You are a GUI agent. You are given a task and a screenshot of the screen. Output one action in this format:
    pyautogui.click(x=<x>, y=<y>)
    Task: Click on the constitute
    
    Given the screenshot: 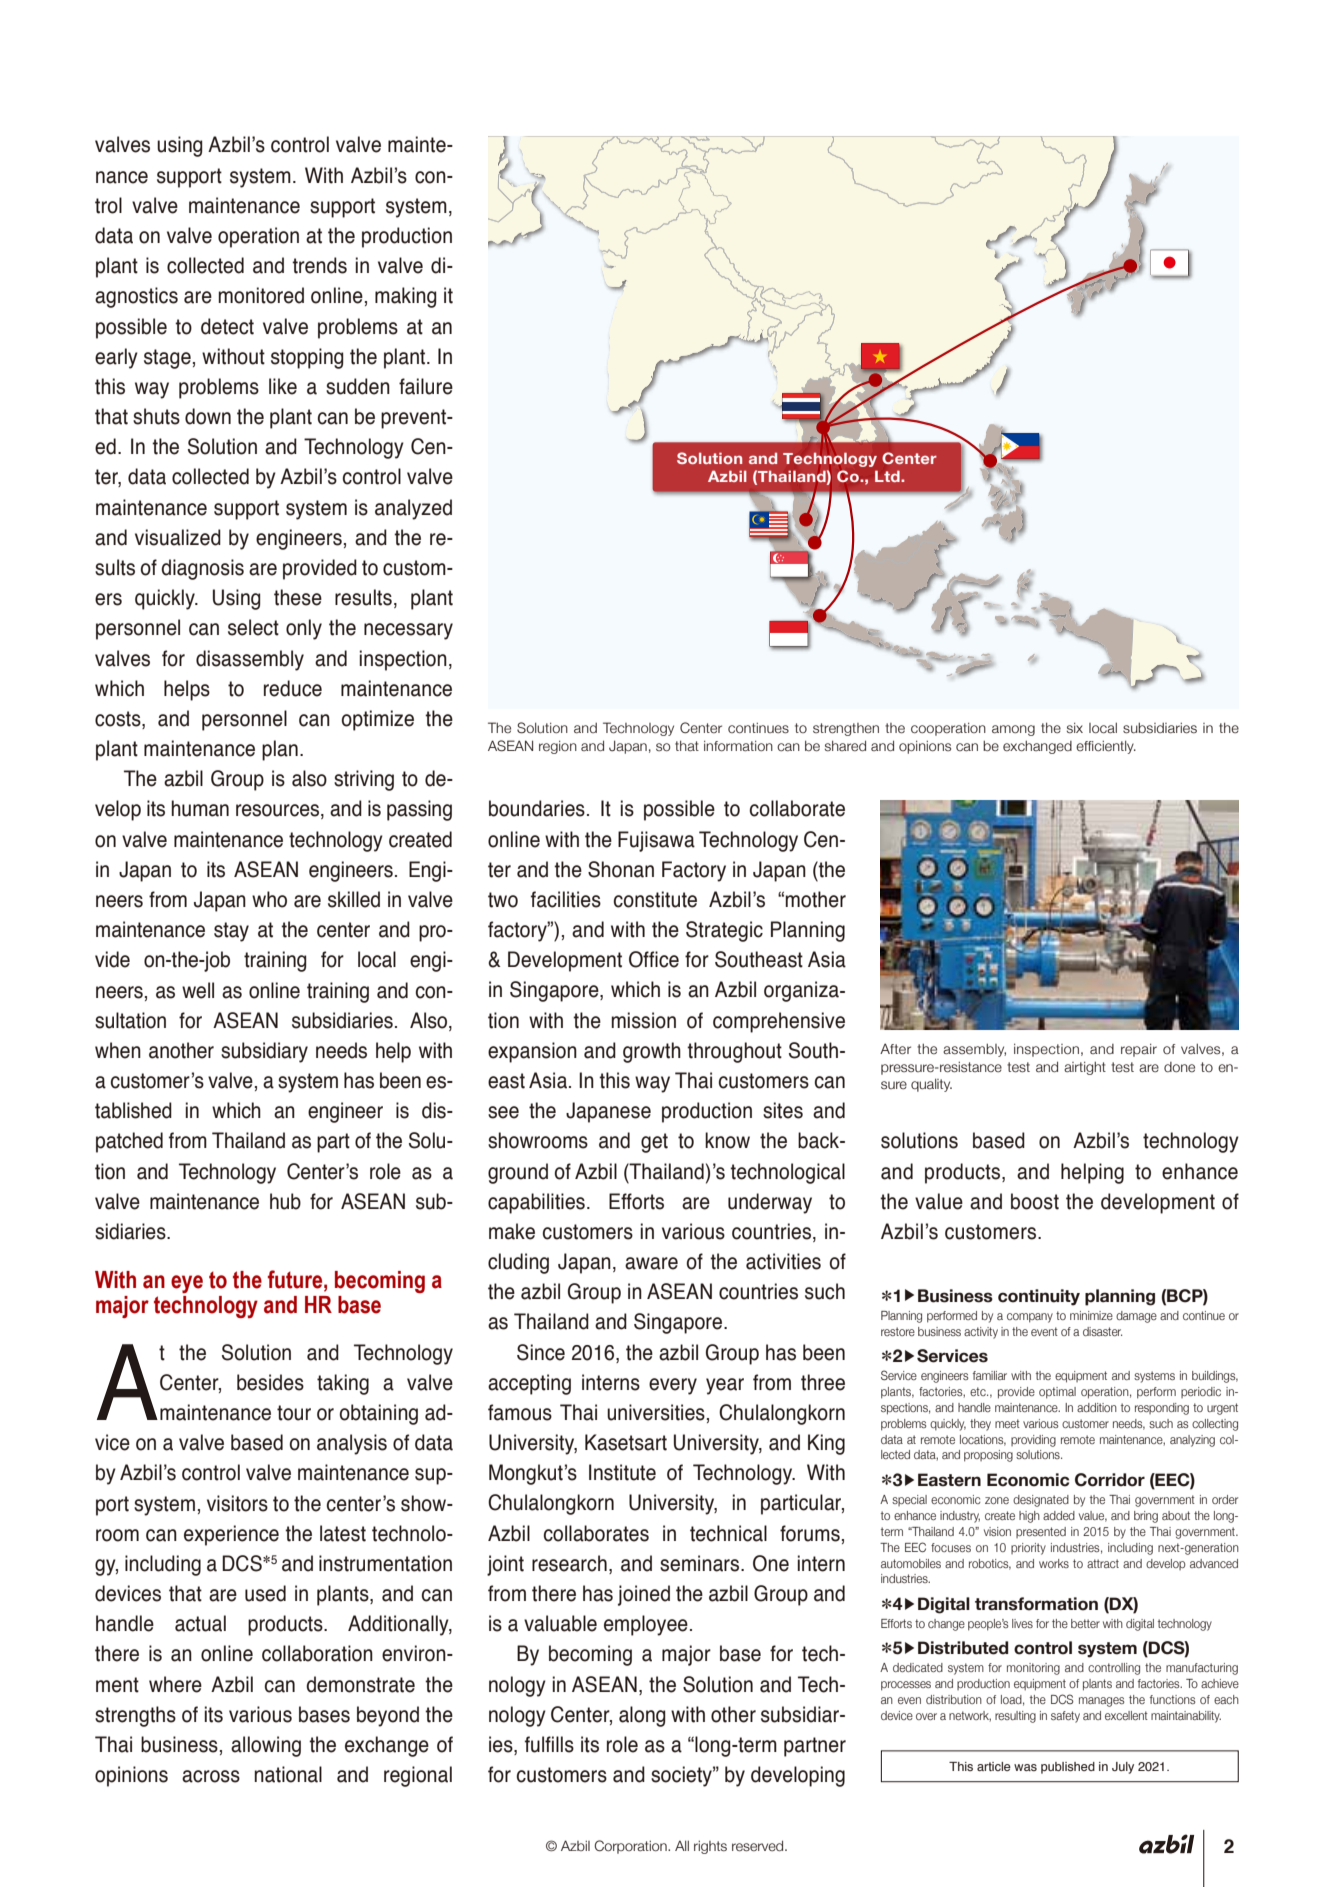 What is the action you would take?
    pyautogui.click(x=655, y=899)
